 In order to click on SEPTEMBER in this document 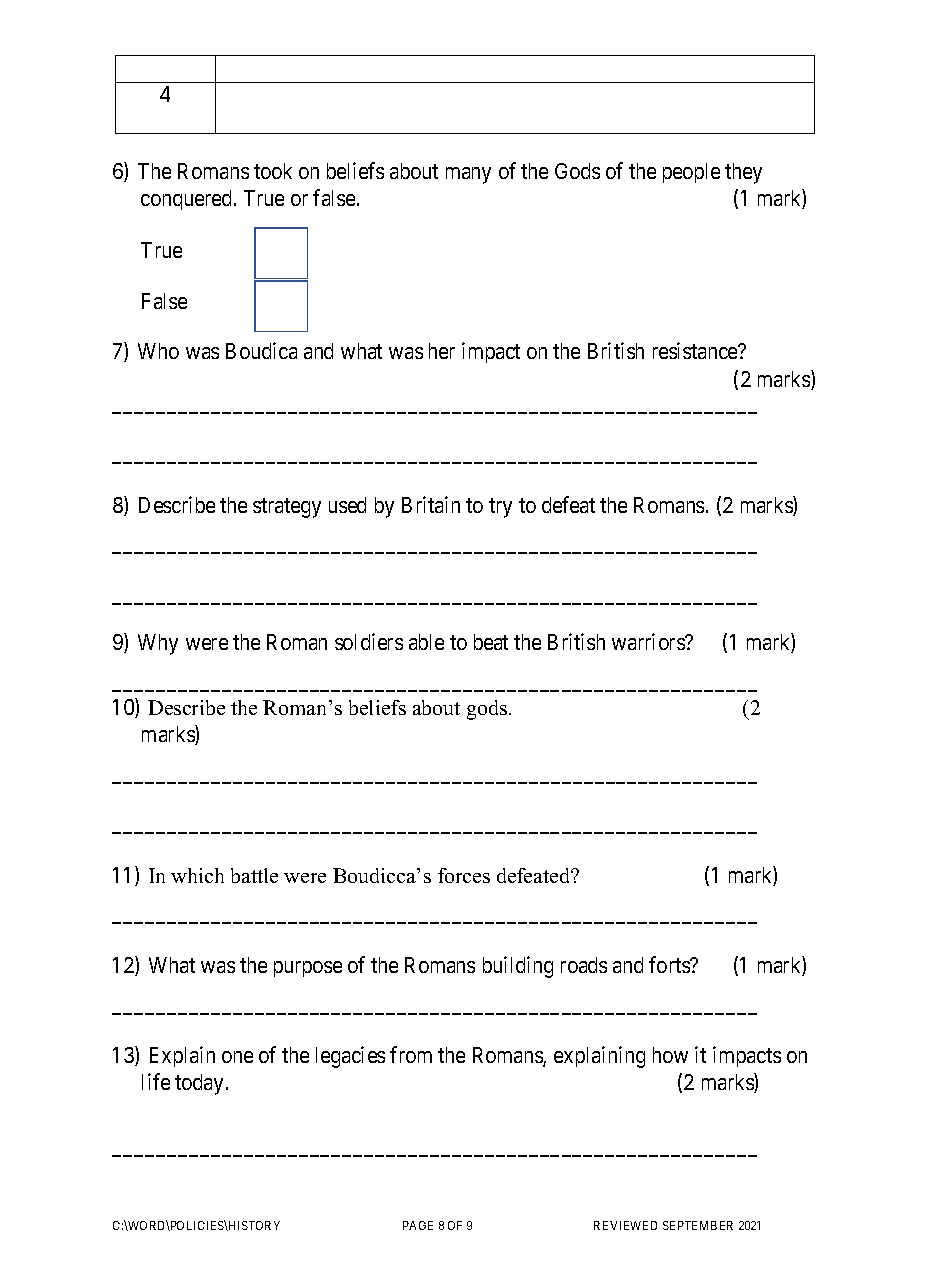, I will do `click(698, 1225)`.
